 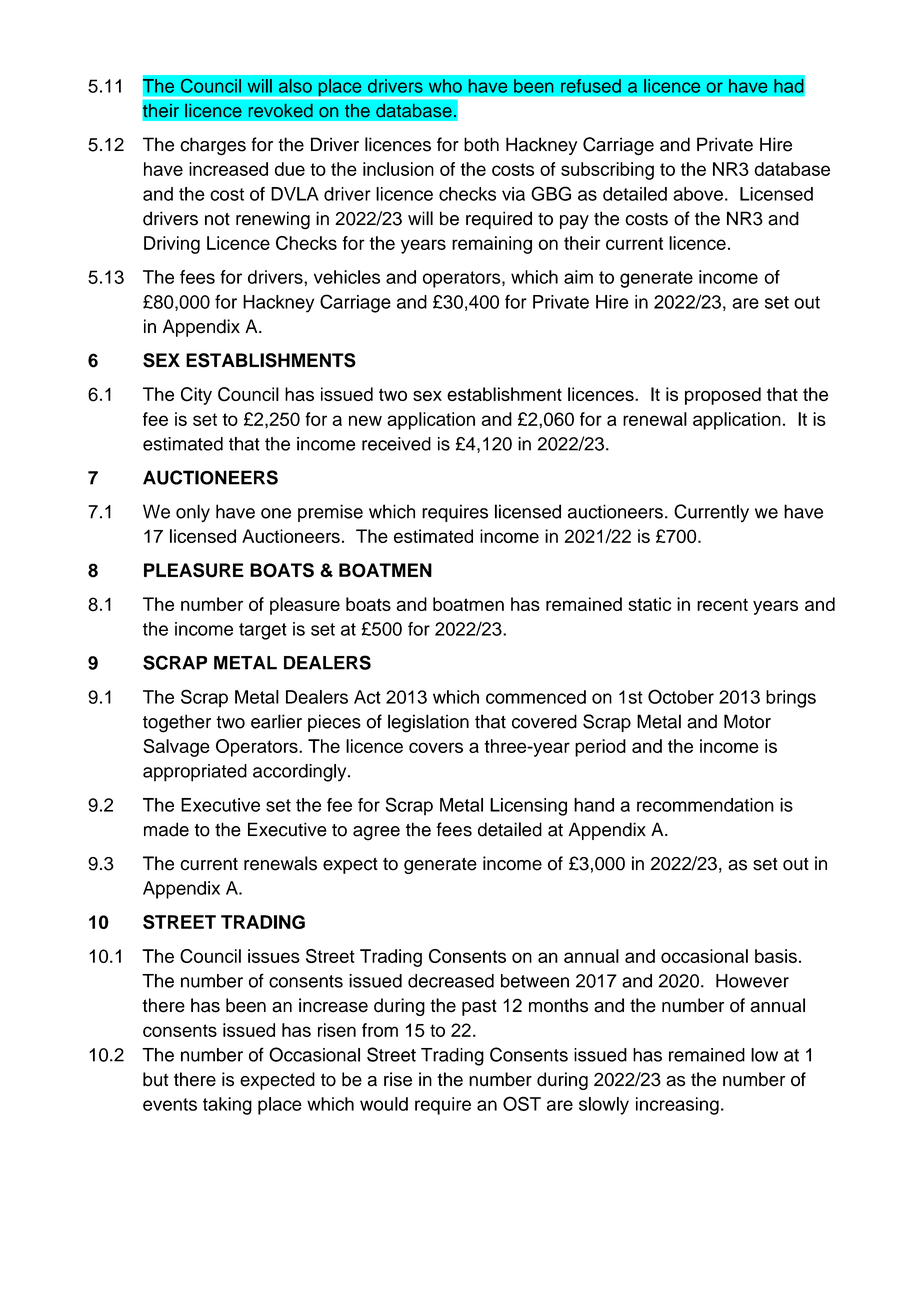 What do you see at coordinates (479, 1007) in the document?
I see `past` at bounding box center [479, 1007].
